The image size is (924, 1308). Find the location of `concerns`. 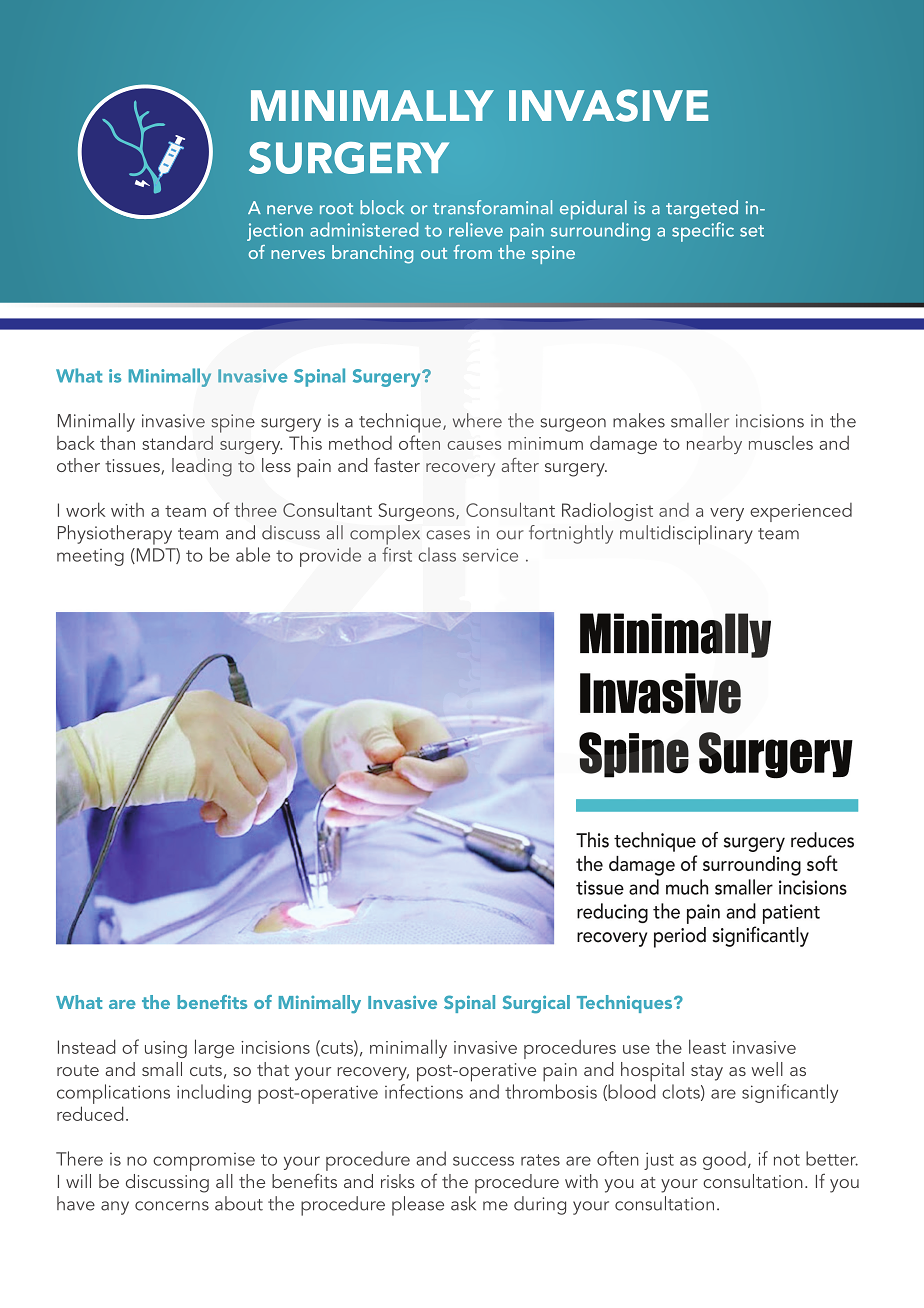

concerns is located at coordinates (172, 1206).
